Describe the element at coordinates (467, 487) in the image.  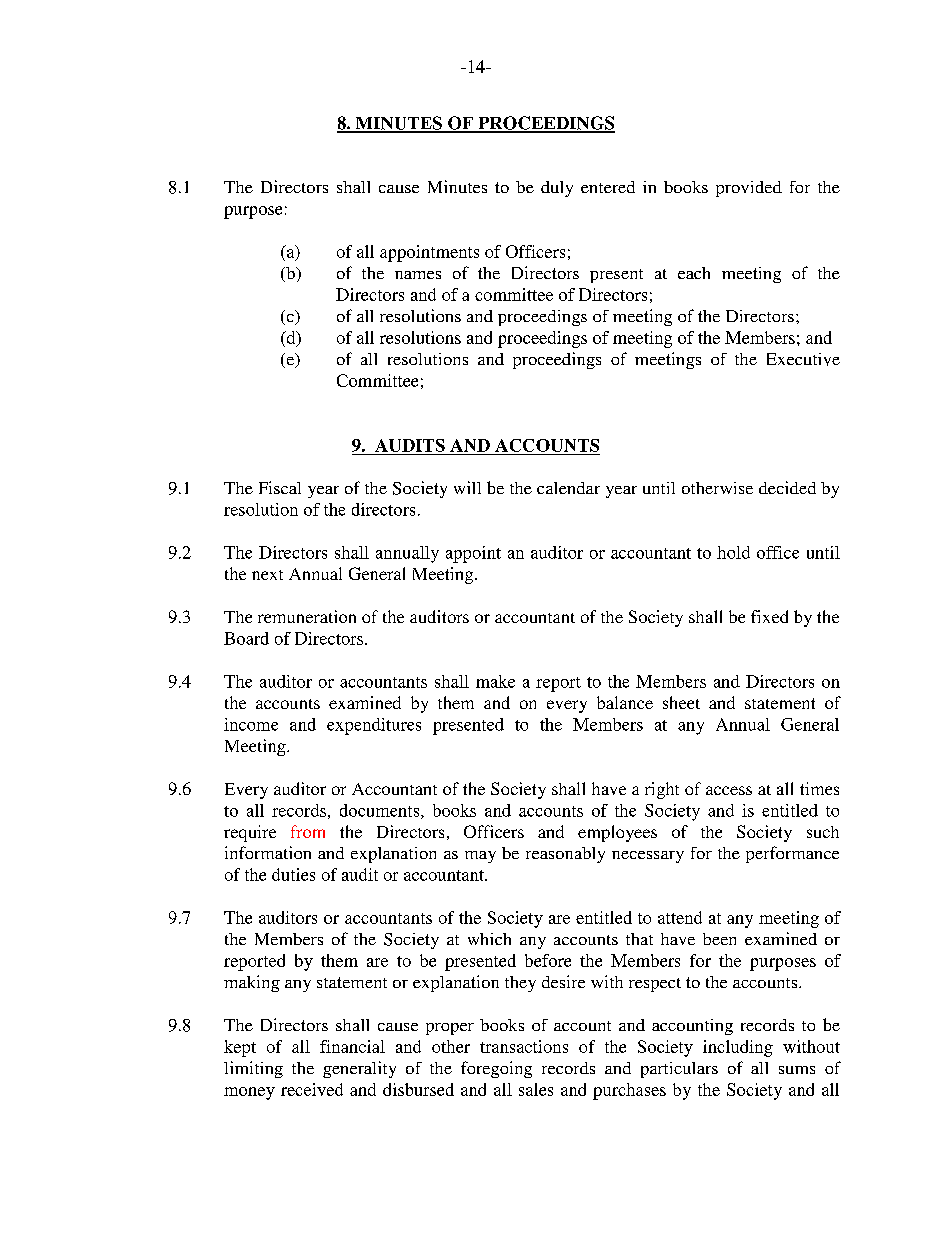
I see `will` at that location.
